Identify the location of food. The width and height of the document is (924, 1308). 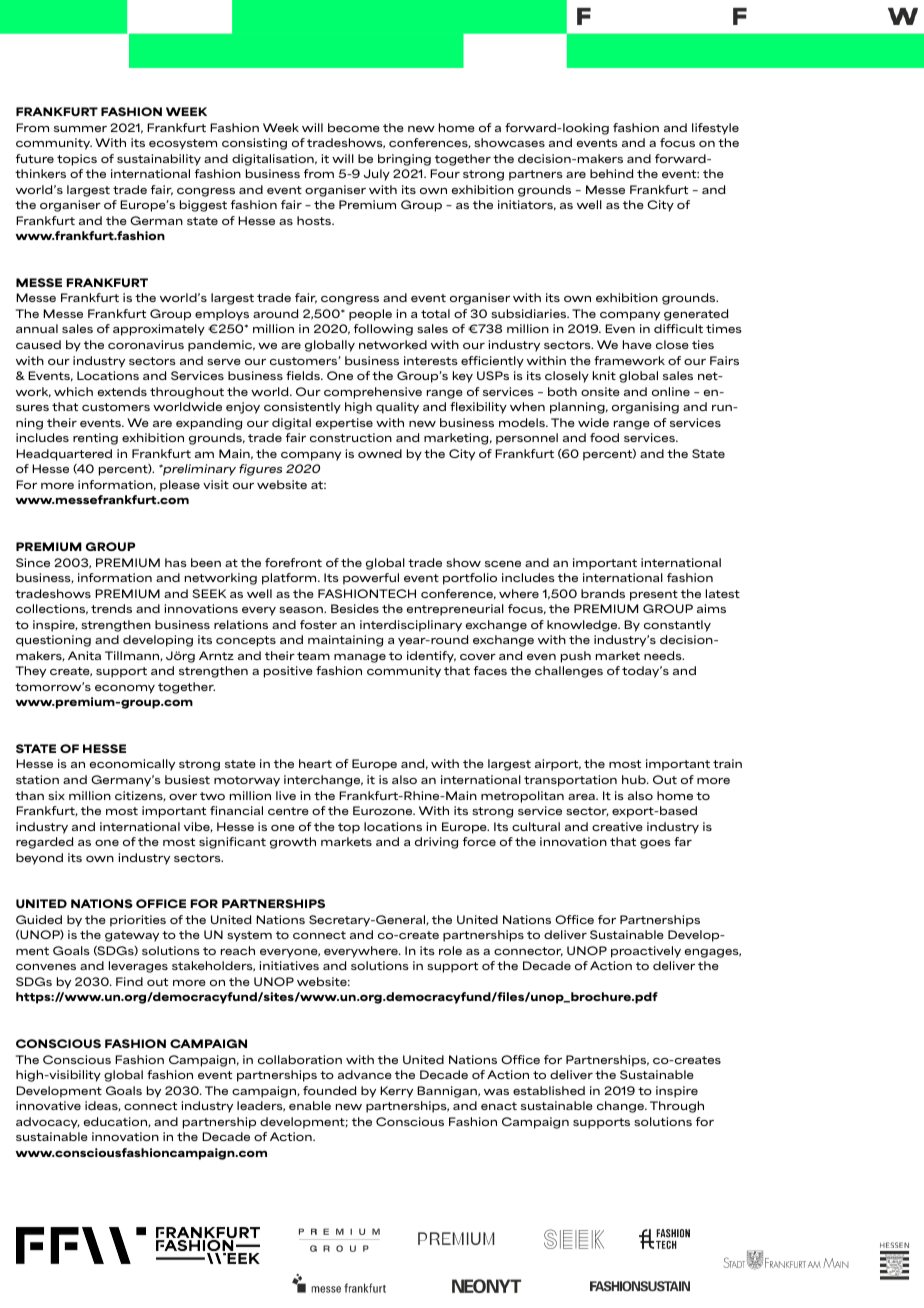
(604, 437).
